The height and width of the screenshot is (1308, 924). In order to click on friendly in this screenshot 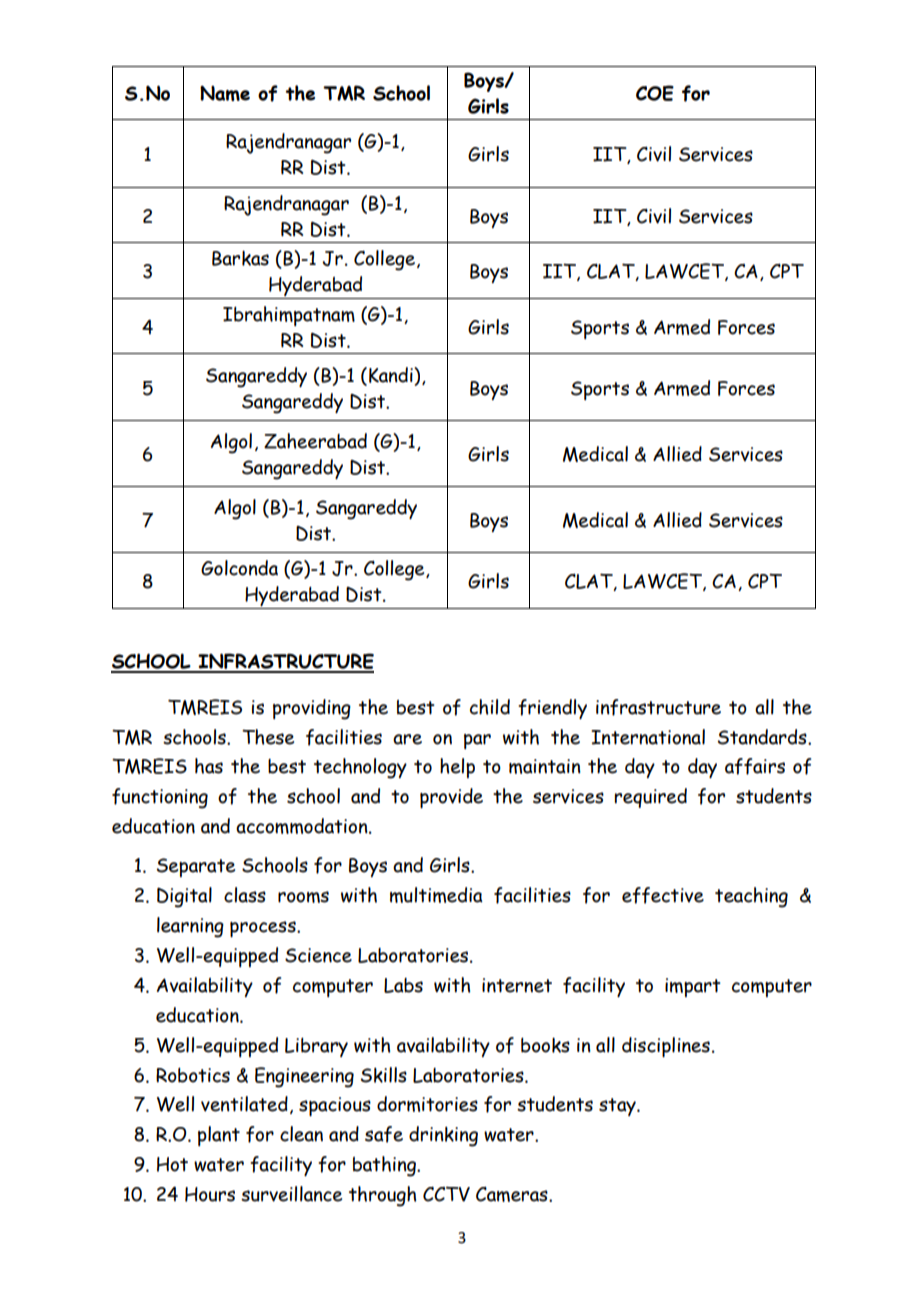, I will do `click(552, 709)`.
